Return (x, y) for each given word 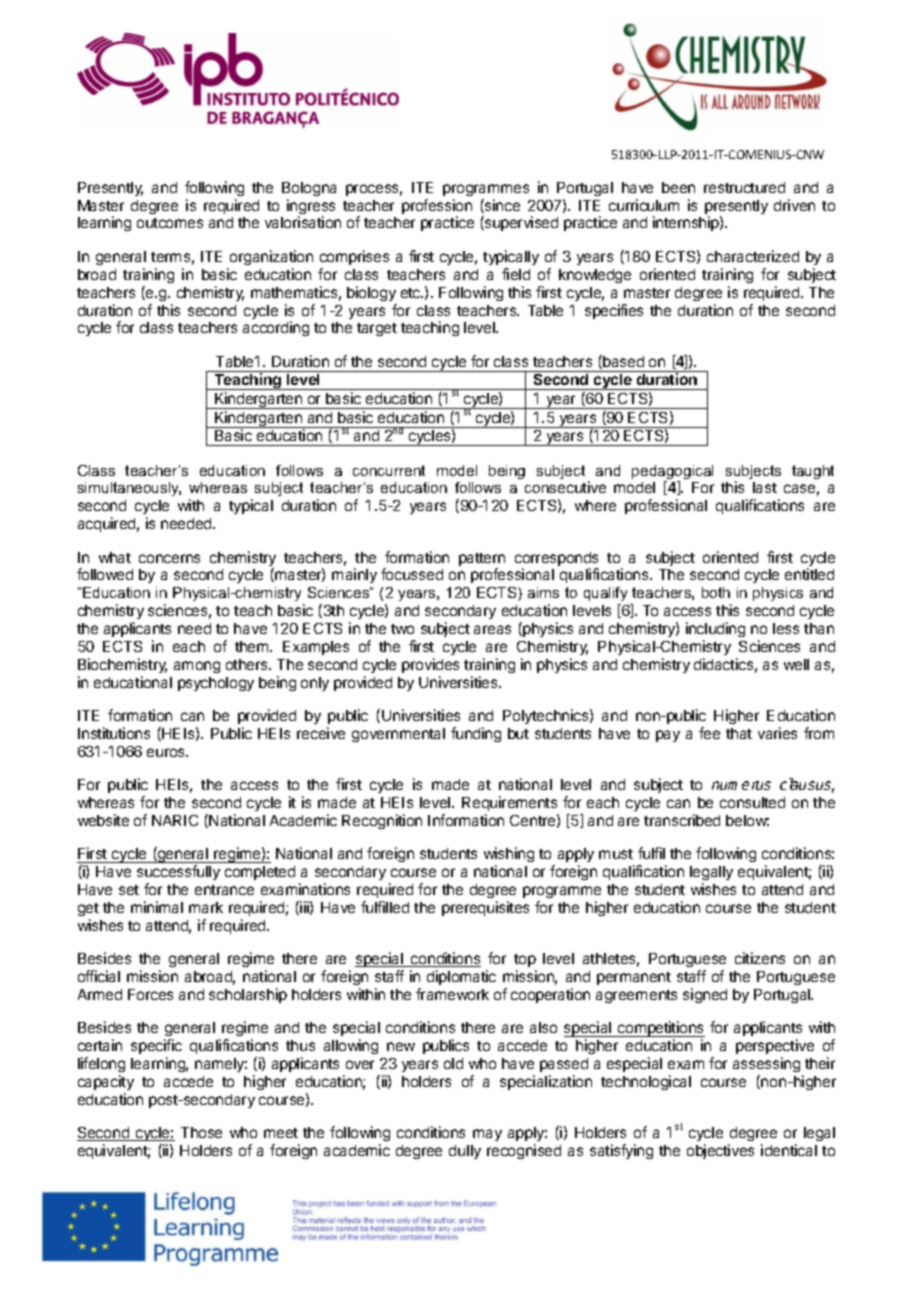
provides (430, 665)
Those (201, 1132)
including (715, 629)
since (501, 206)
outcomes (170, 223)
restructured (744, 187)
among (197, 667)
